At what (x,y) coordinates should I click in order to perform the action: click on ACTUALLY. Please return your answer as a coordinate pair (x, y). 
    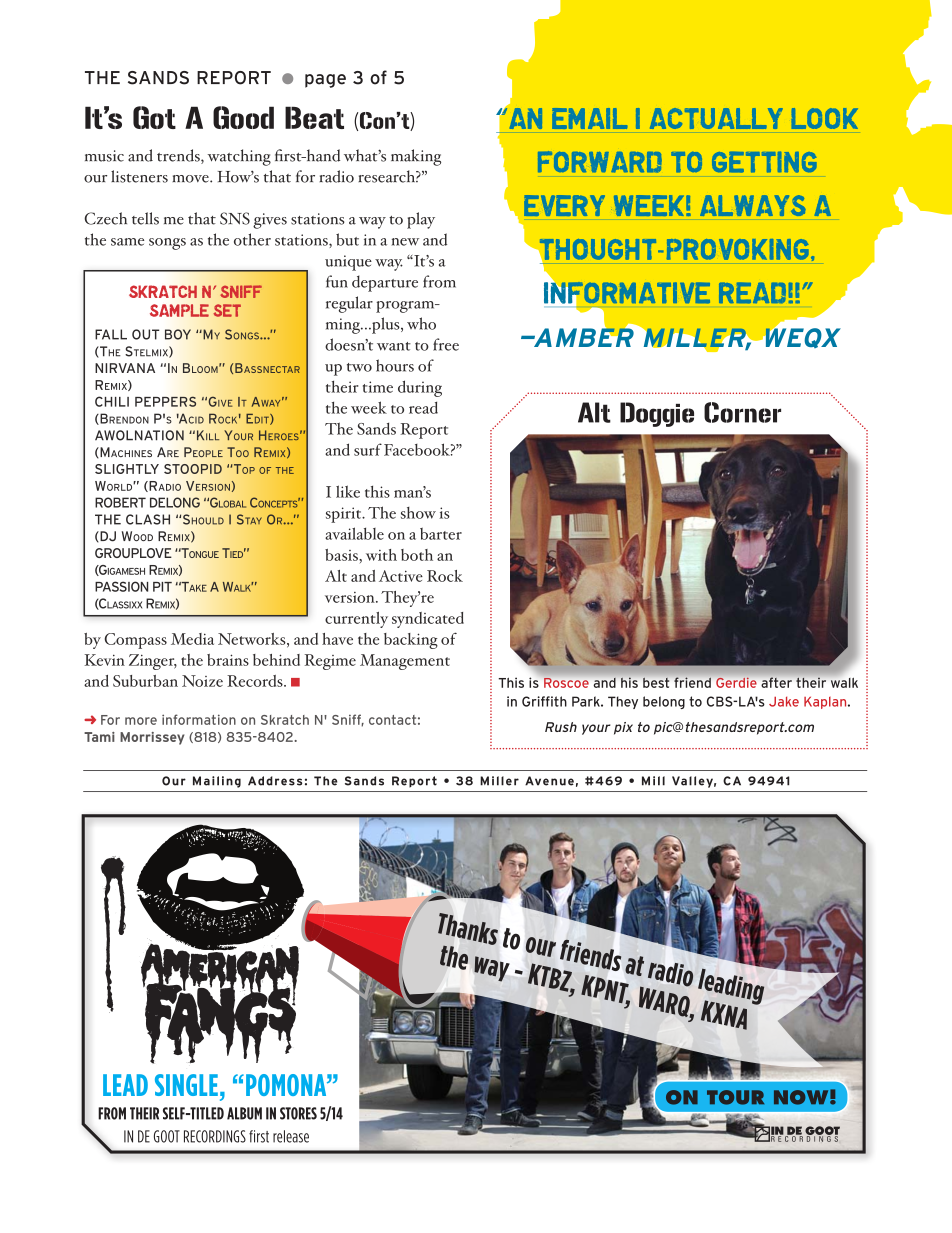
    Looking at the image, I should click on (716, 118).
